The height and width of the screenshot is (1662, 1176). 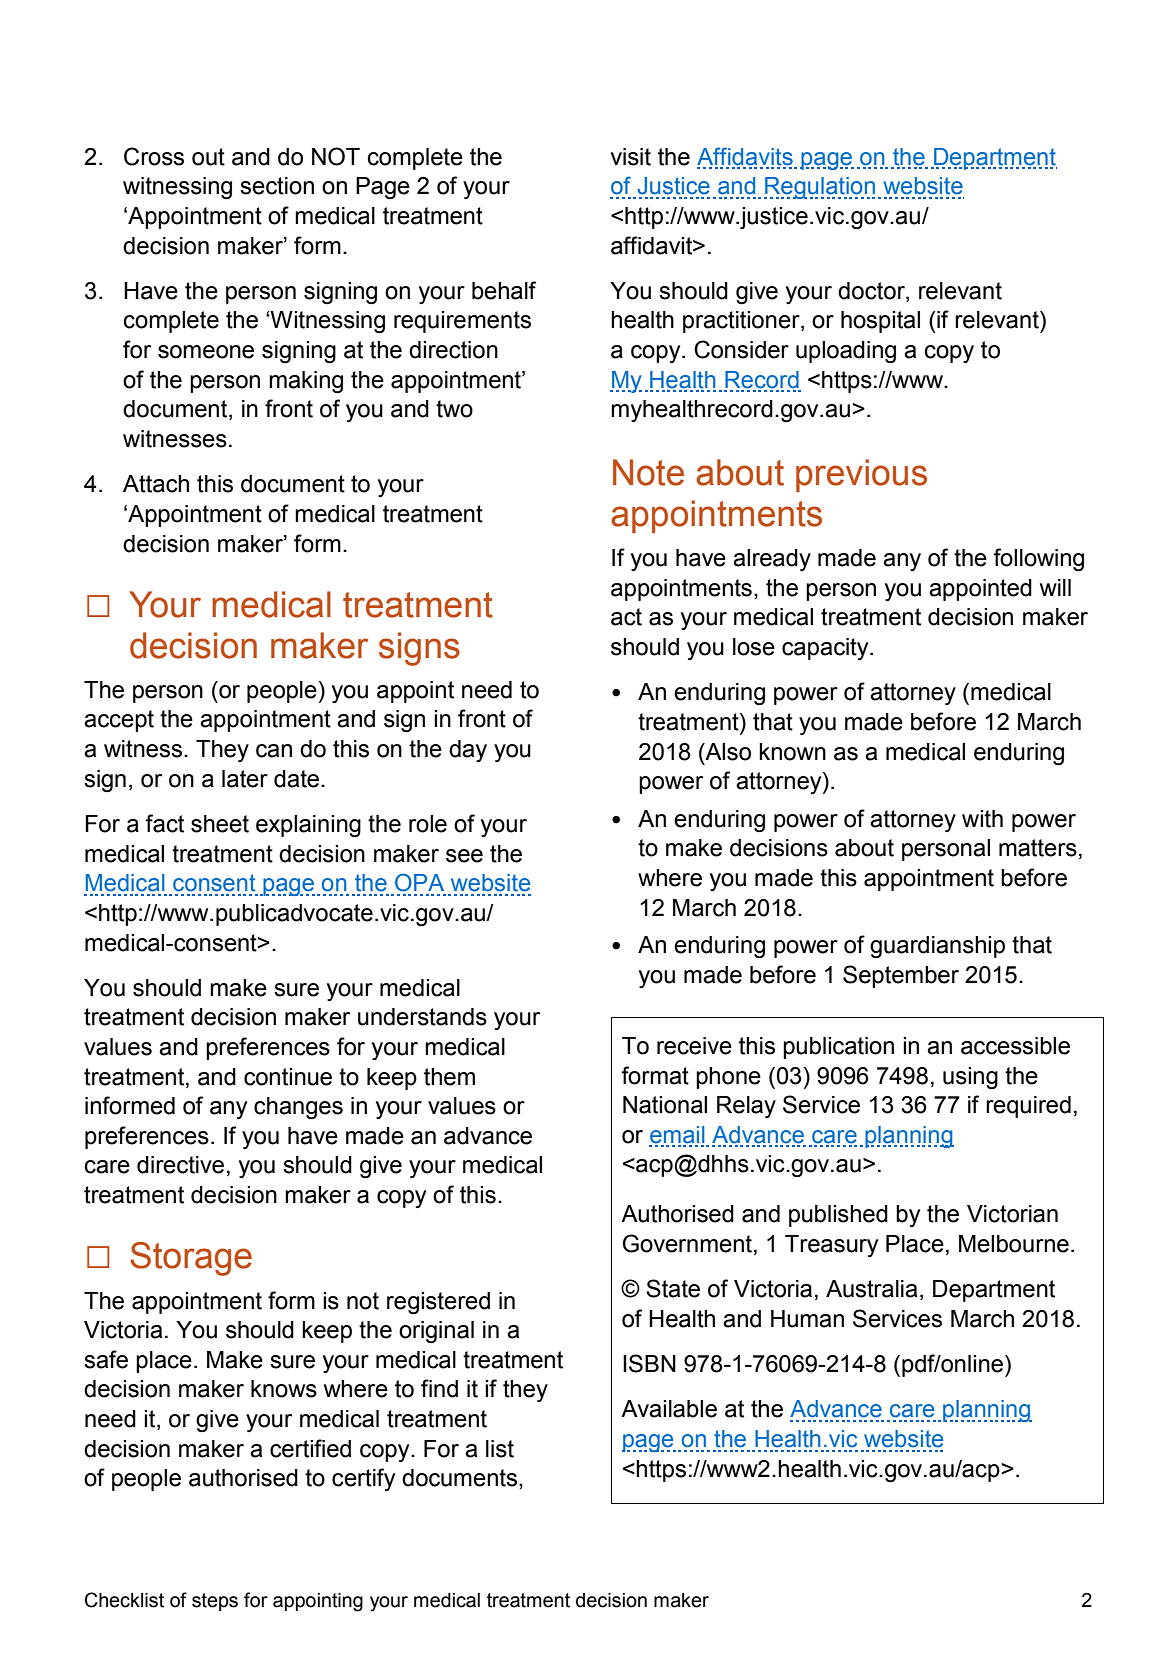 What do you see at coordinates (819, 188) in the screenshot?
I see `Regulation` at bounding box center [819, 188].
